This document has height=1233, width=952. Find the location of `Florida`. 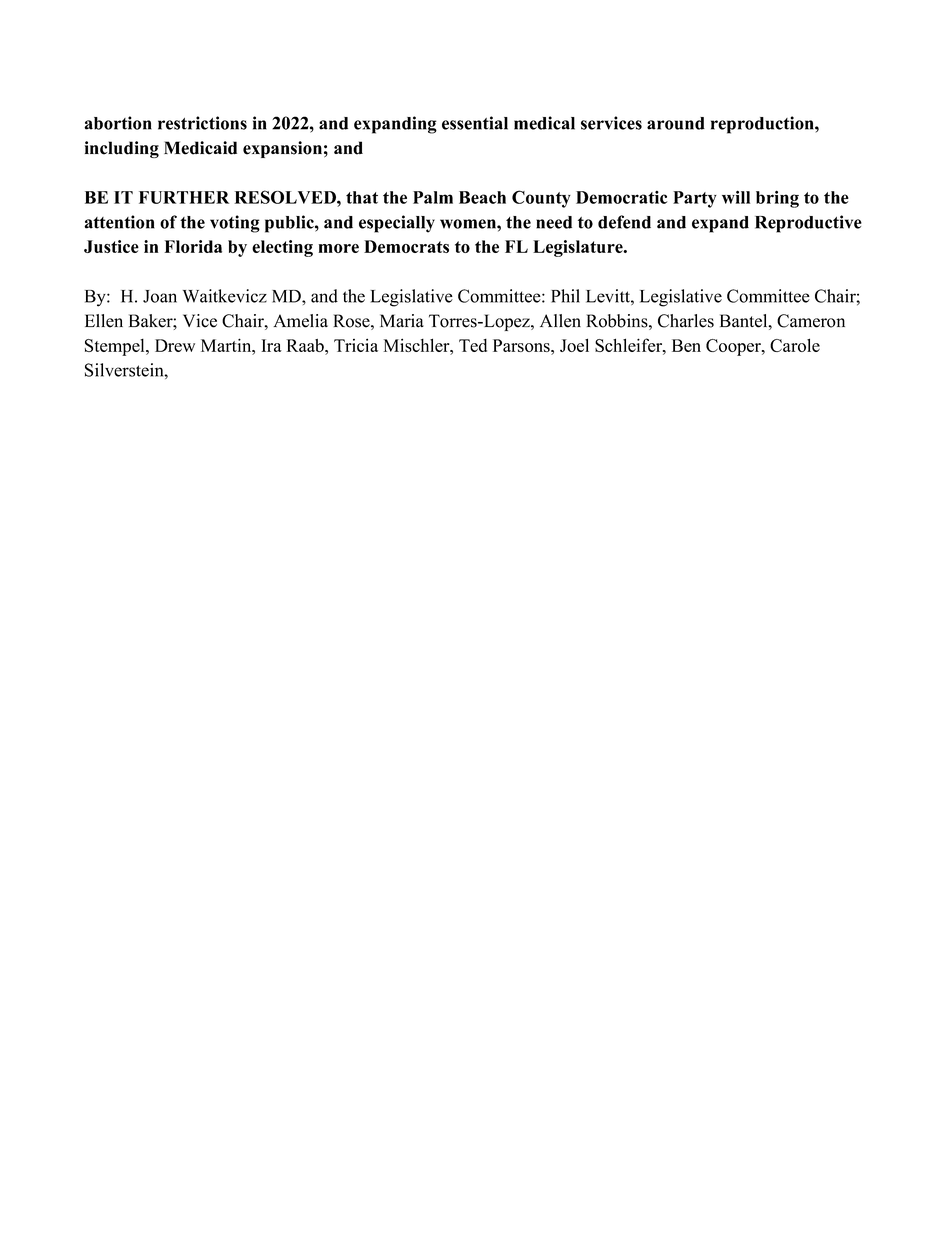

Florida is located at coordinates (193, 246).
